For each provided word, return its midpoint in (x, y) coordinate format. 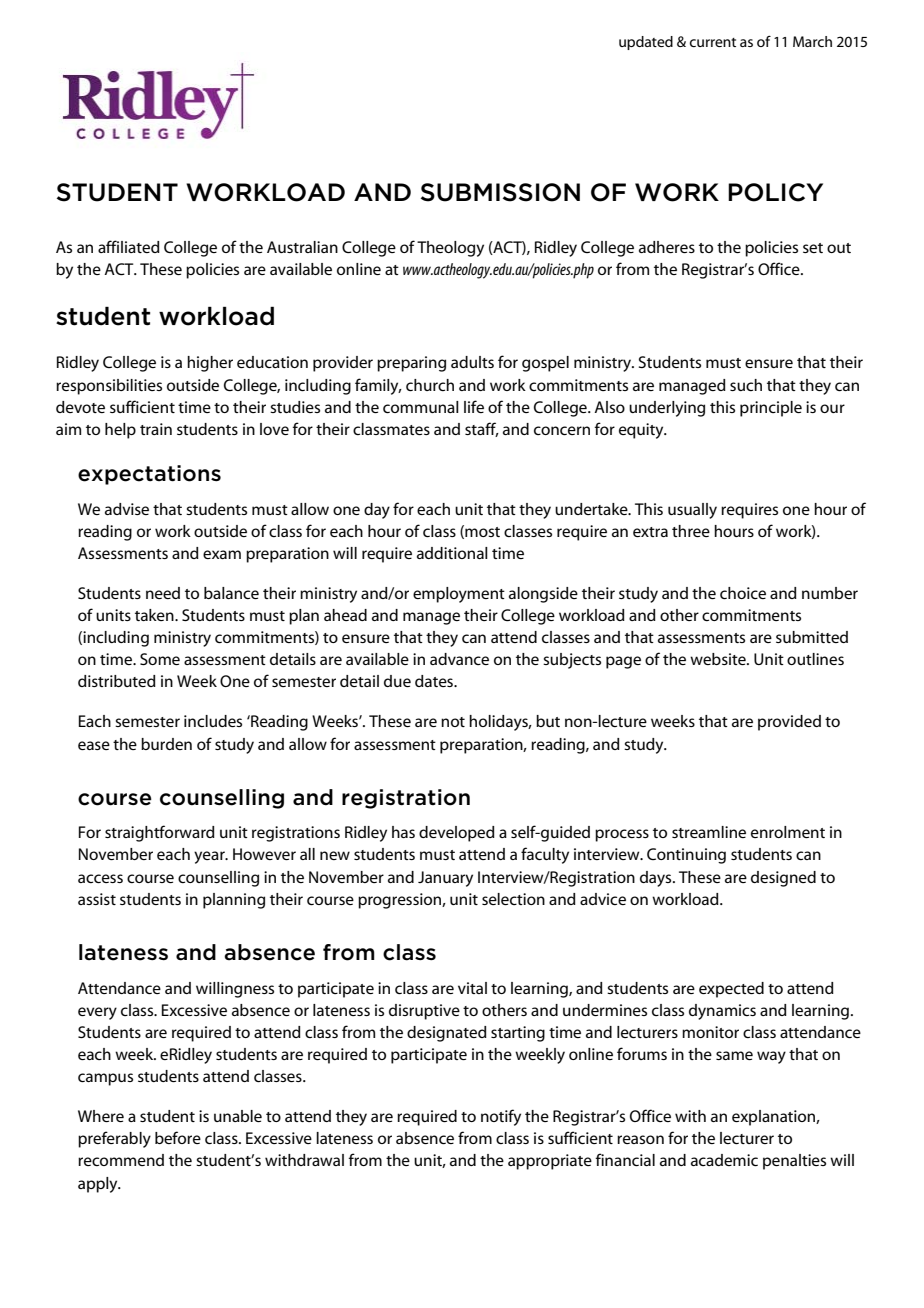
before (178, 1137)
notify (501, 1117)
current (713, 42)
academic (724, 1160)
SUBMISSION (500, 192)
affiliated (129, 246)
